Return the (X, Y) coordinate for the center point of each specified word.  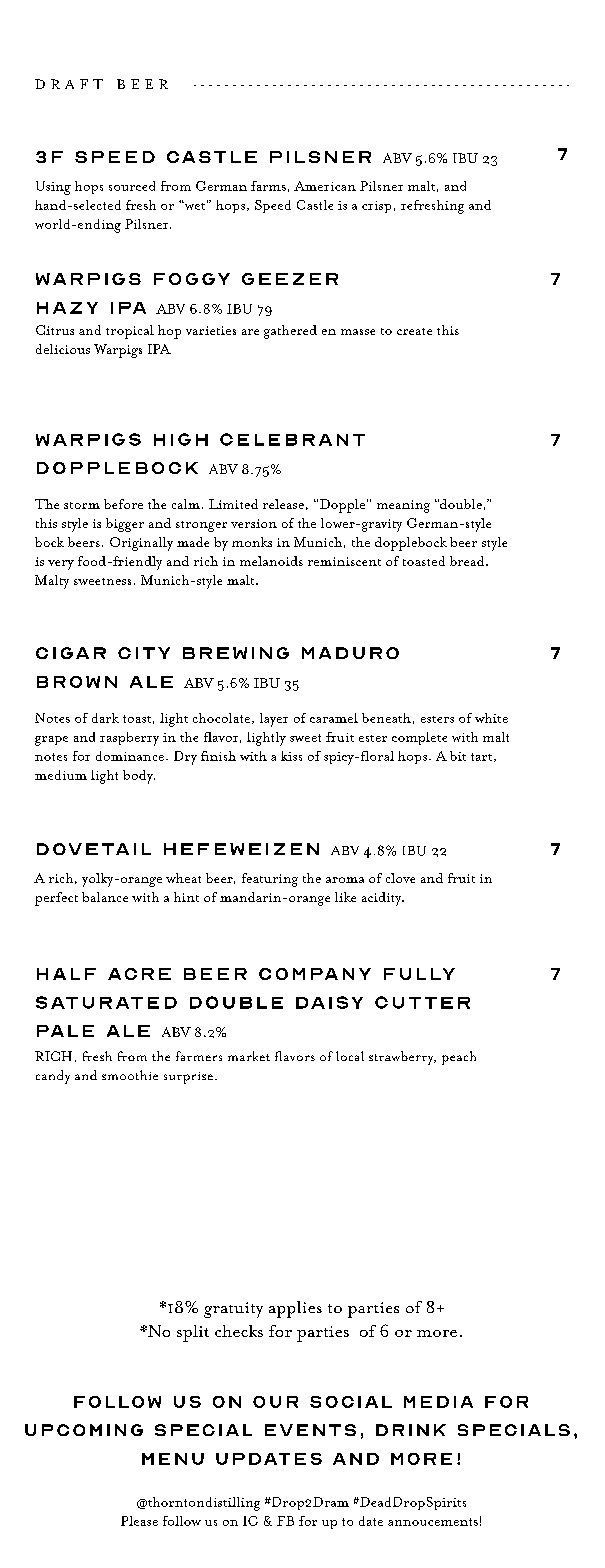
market (249, 1056)
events (310, 1430)
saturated (106, 1002)
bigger (125, 525)
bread (468, 561)
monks (252, 542)
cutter (422, 1002)
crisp (376, 207)
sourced (132, 186)
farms (268, 186)
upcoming (84, 1430)
